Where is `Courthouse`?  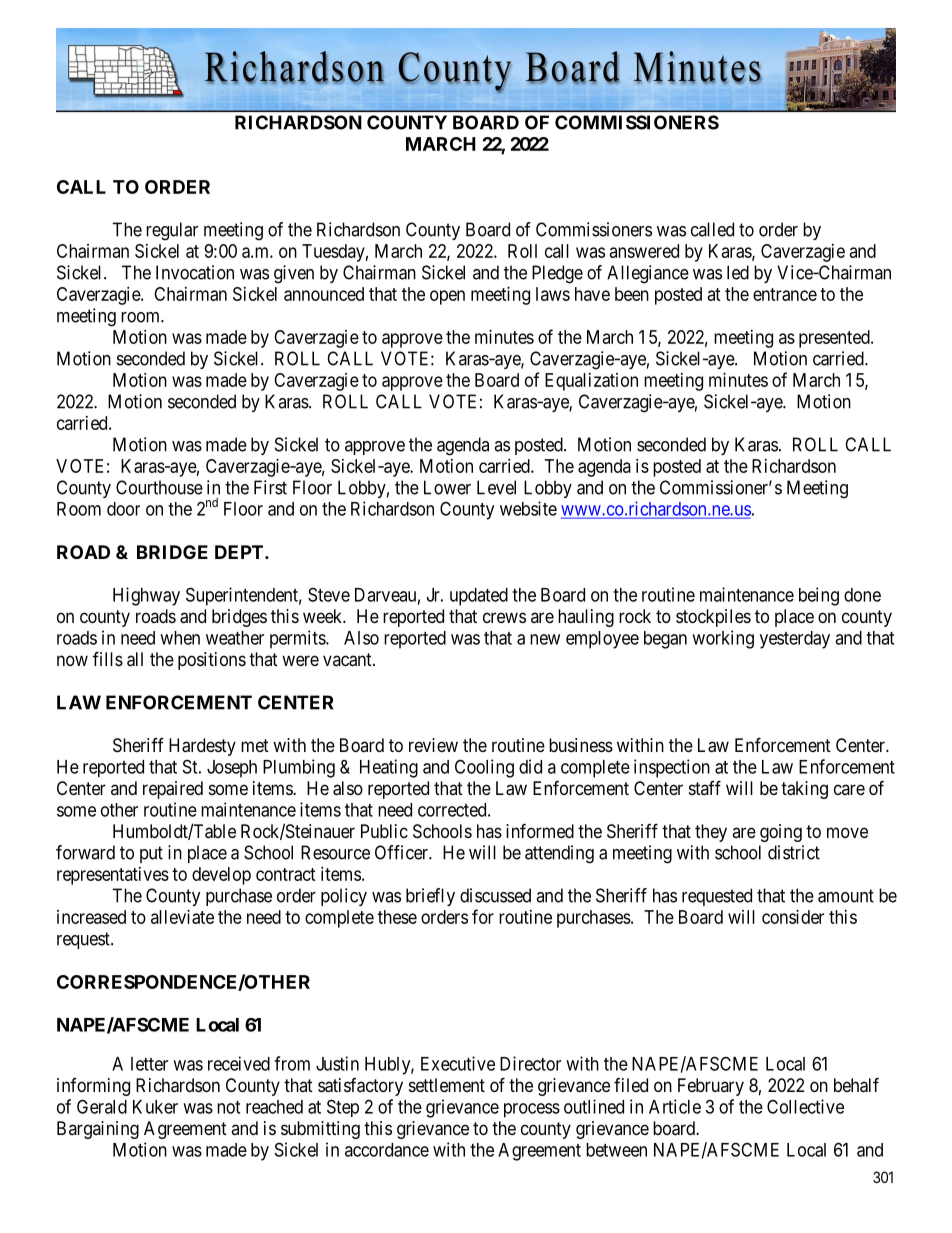 Courthouse is located at coordinates (159, 487).
